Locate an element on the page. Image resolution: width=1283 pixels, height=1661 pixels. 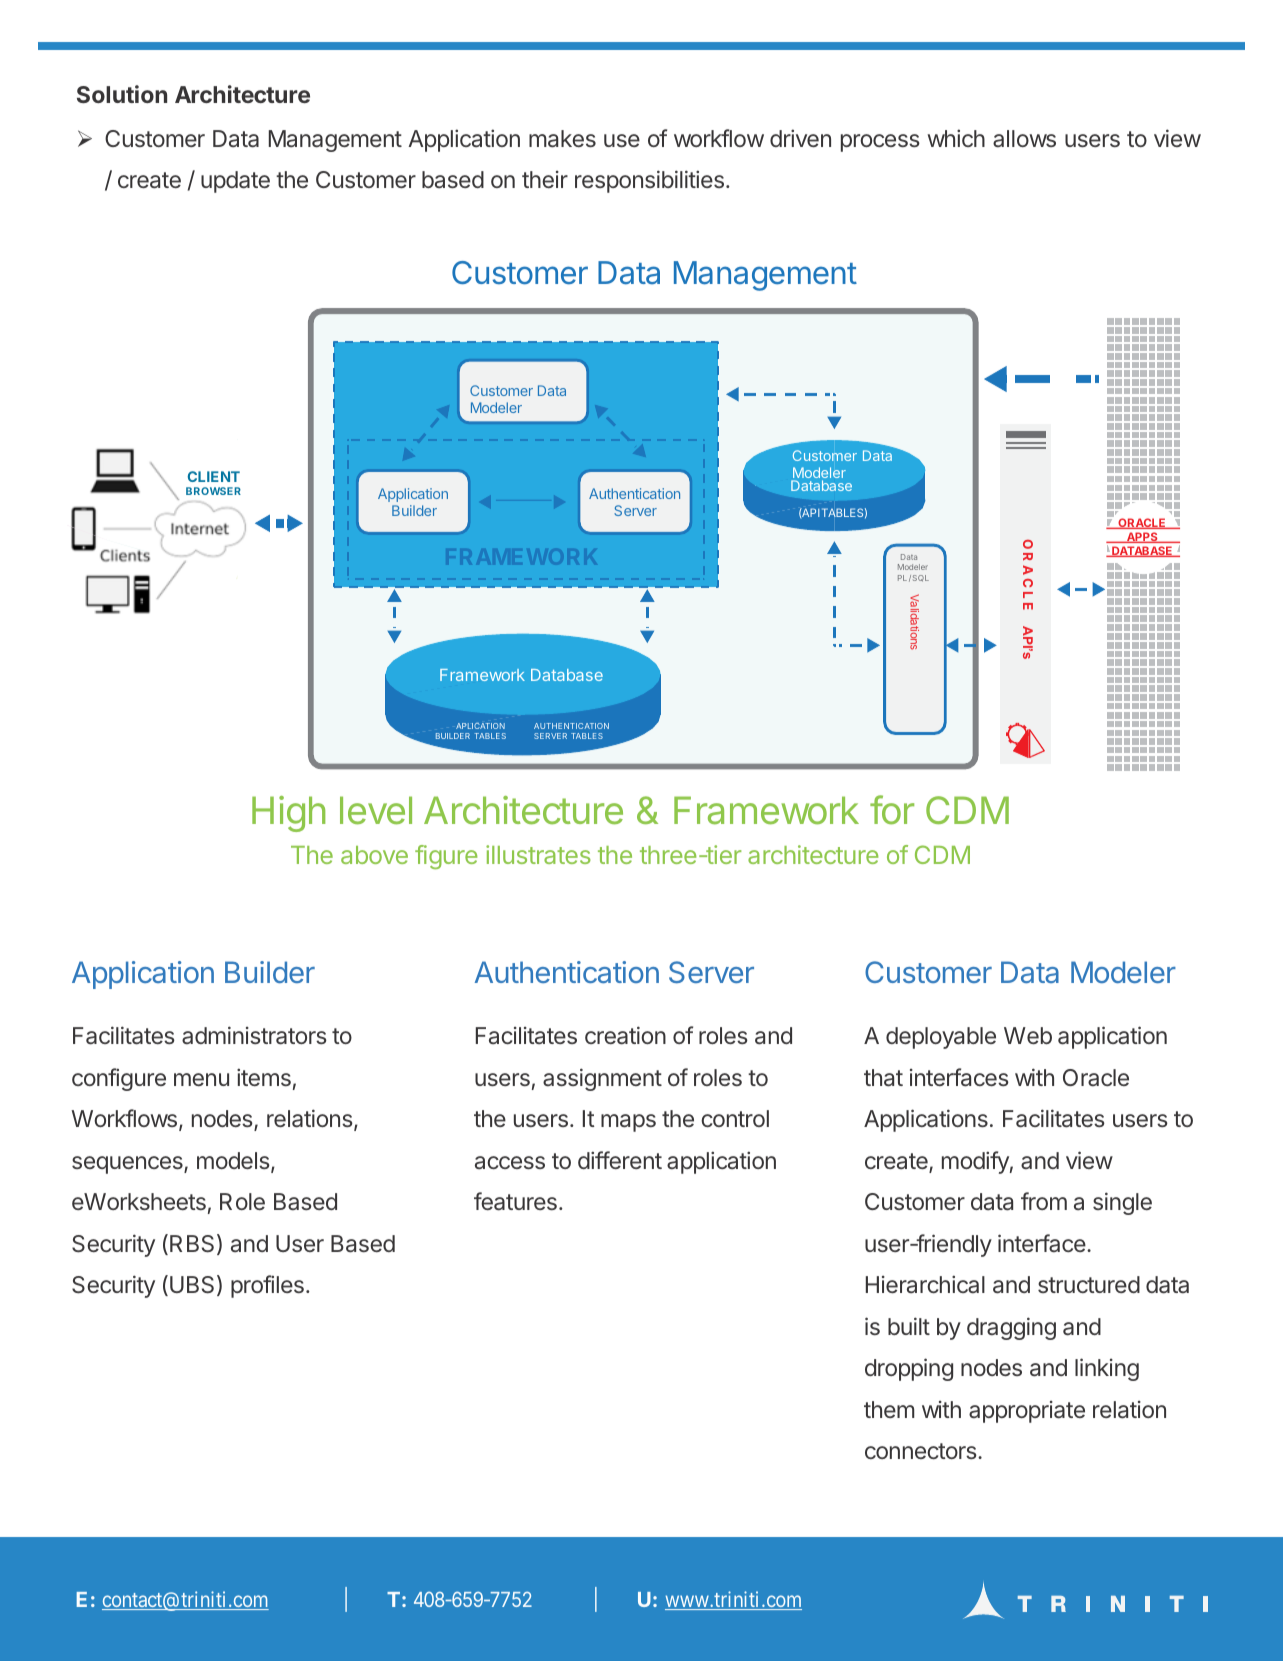
allows is located at coordinates (1024, 139).
